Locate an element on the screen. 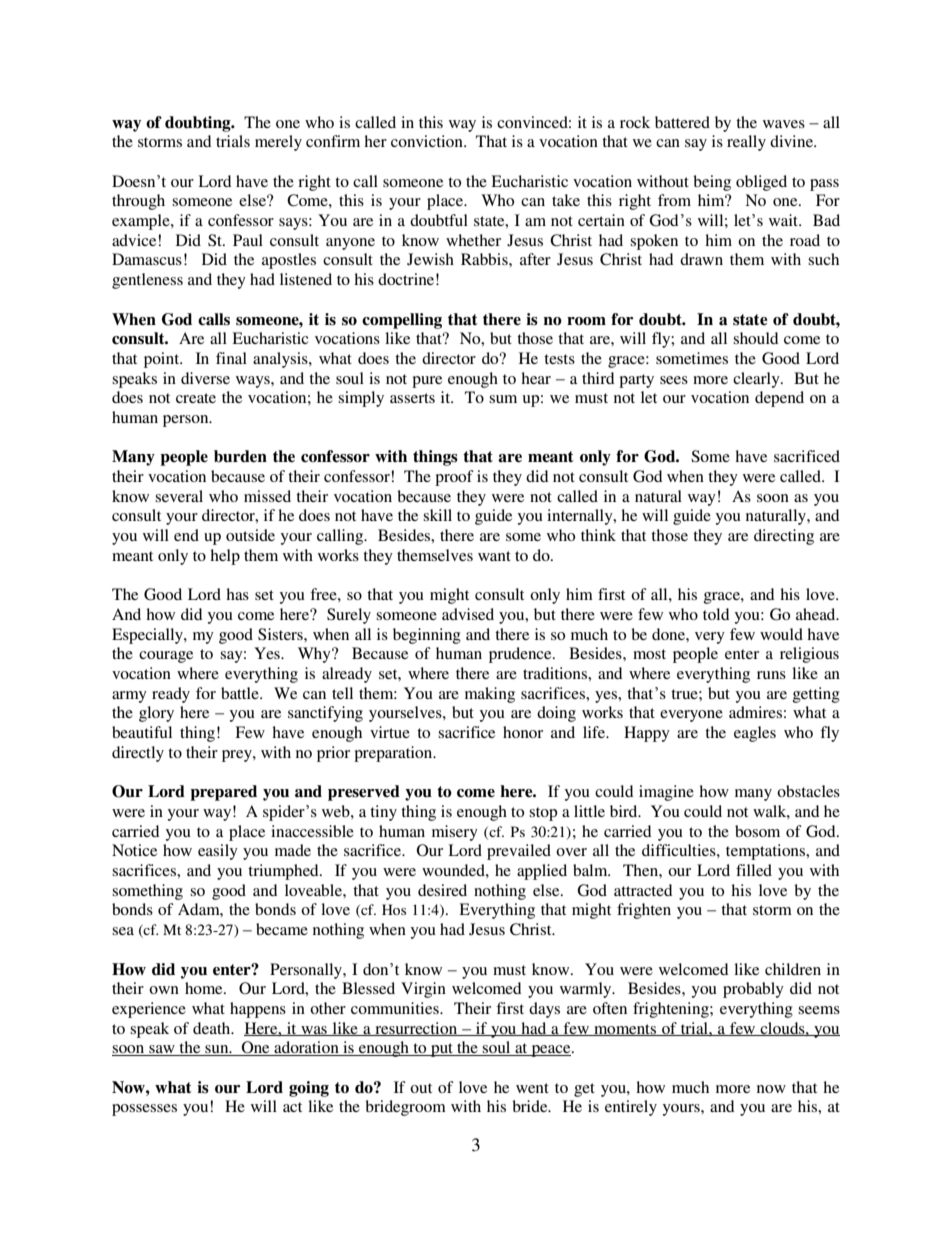 This screenshot has width=952, height=1233. conviction is located at coordinates (428, 141).
